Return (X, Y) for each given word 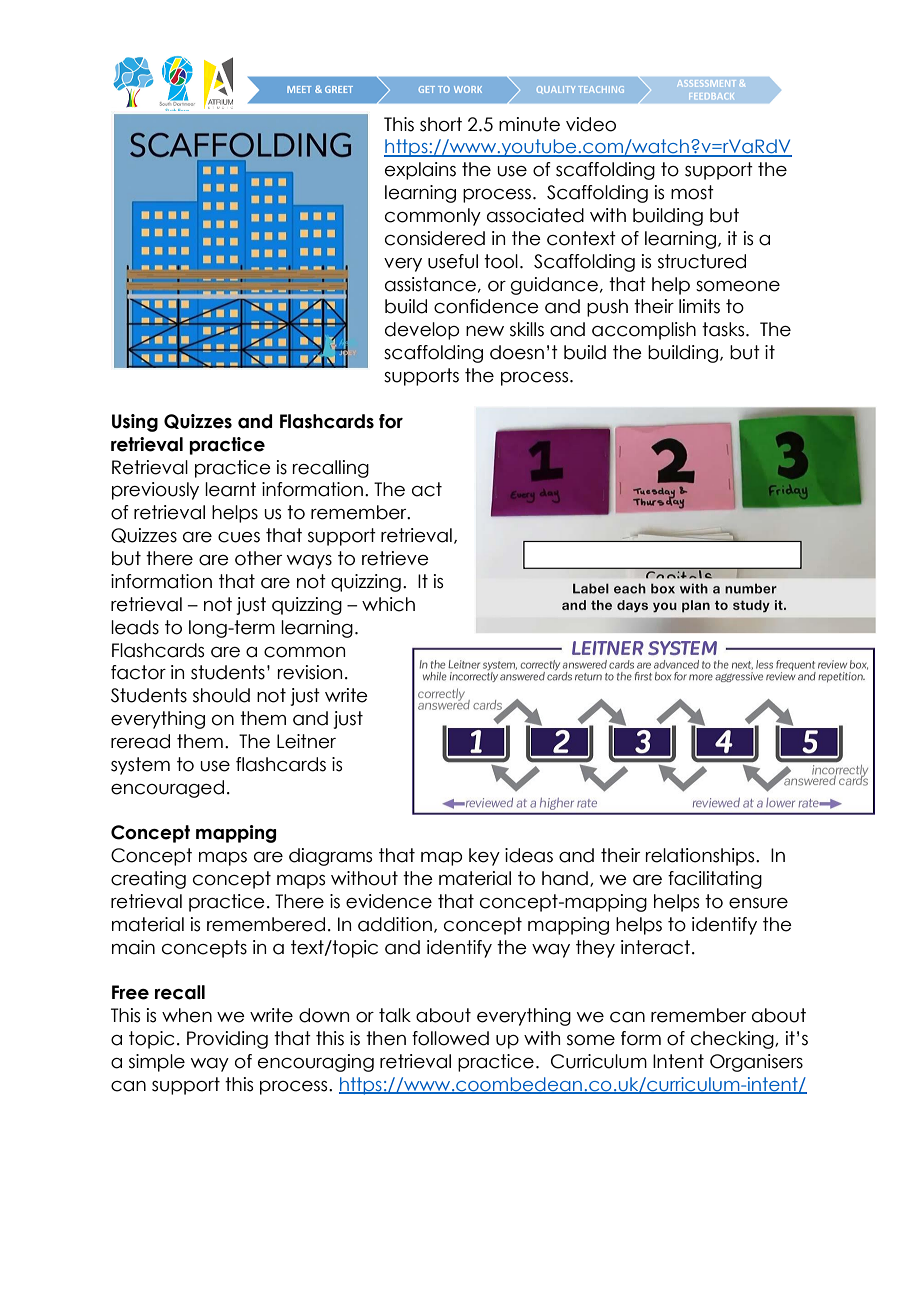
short (441, 124)
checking (733, 1040)
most (692, 192)
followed (450, 1038)
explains (420, 171)
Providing (227, 1040)
